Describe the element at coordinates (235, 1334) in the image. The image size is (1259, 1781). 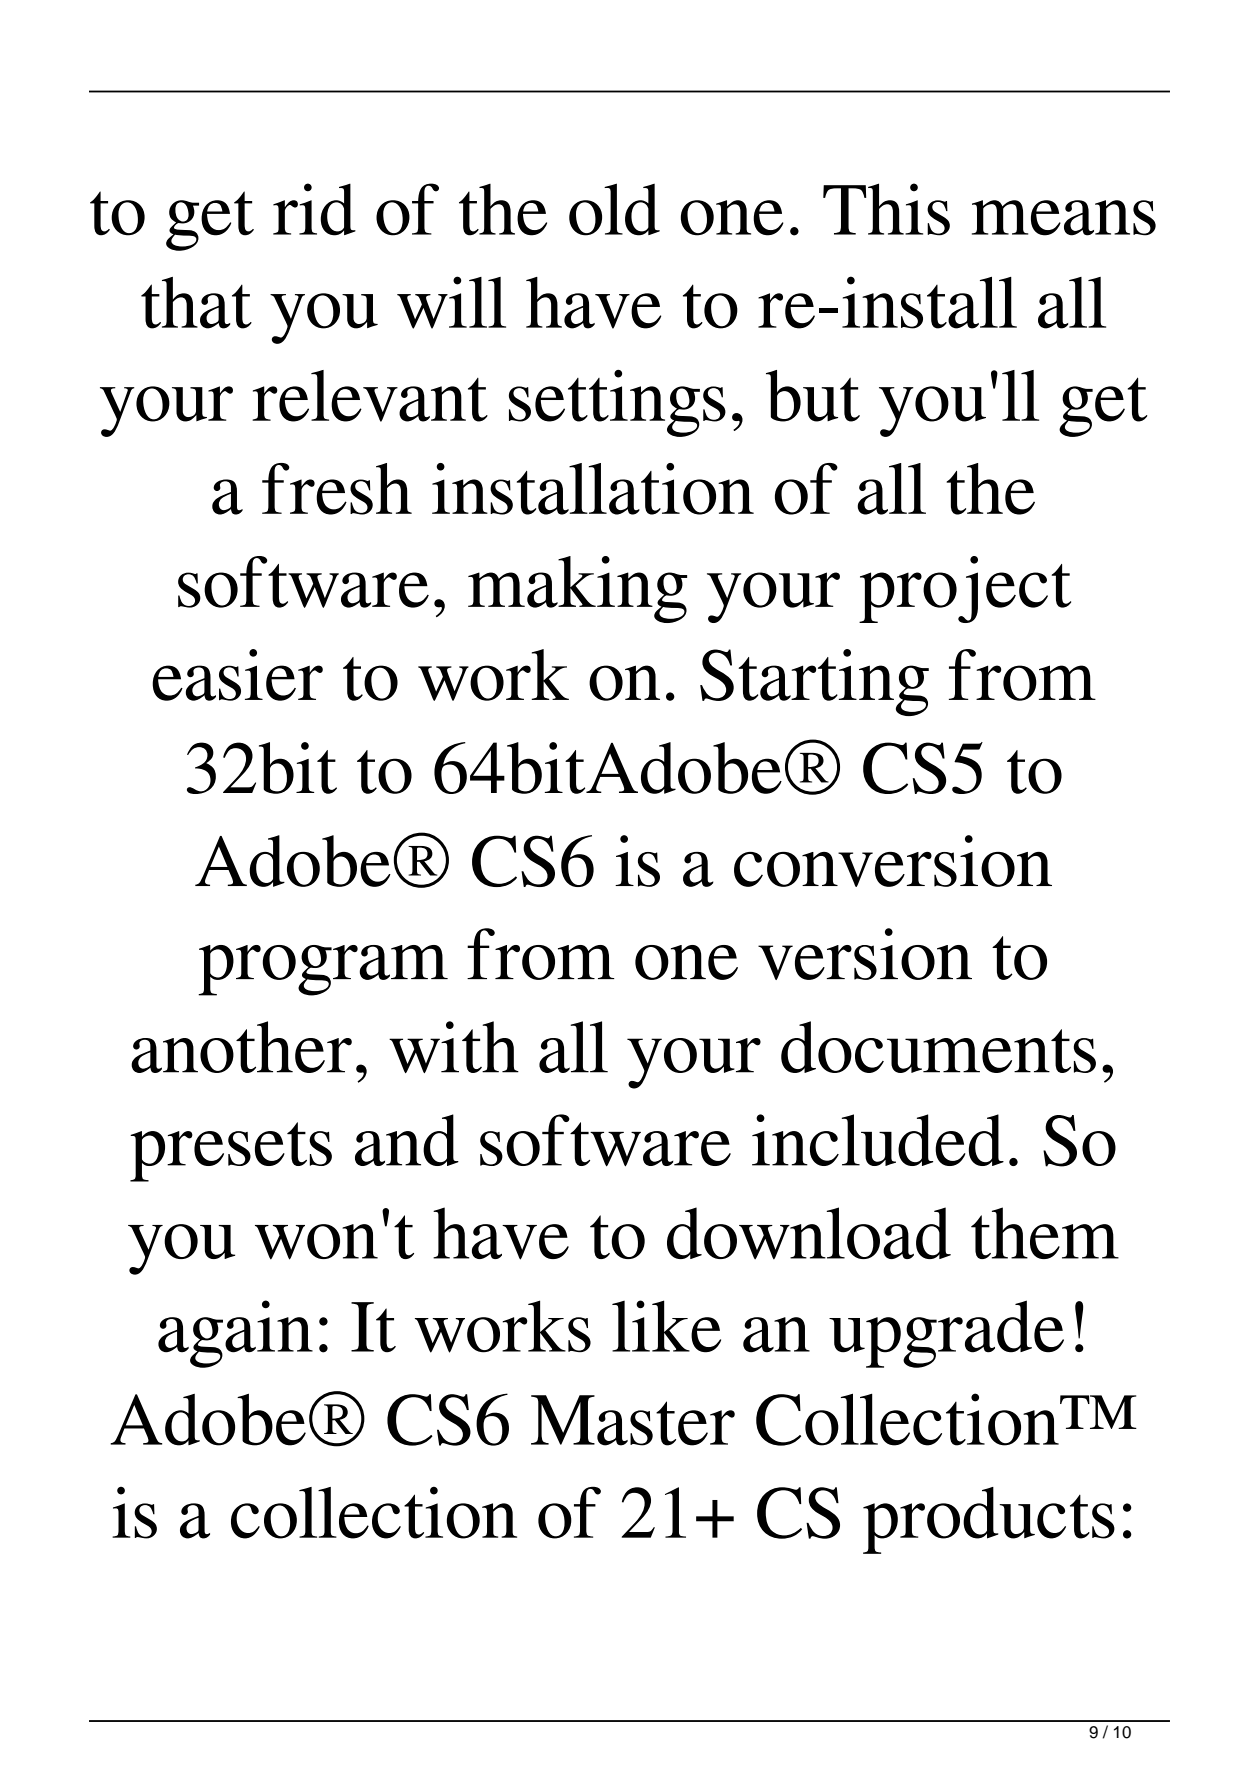
I see `again` at that location.
